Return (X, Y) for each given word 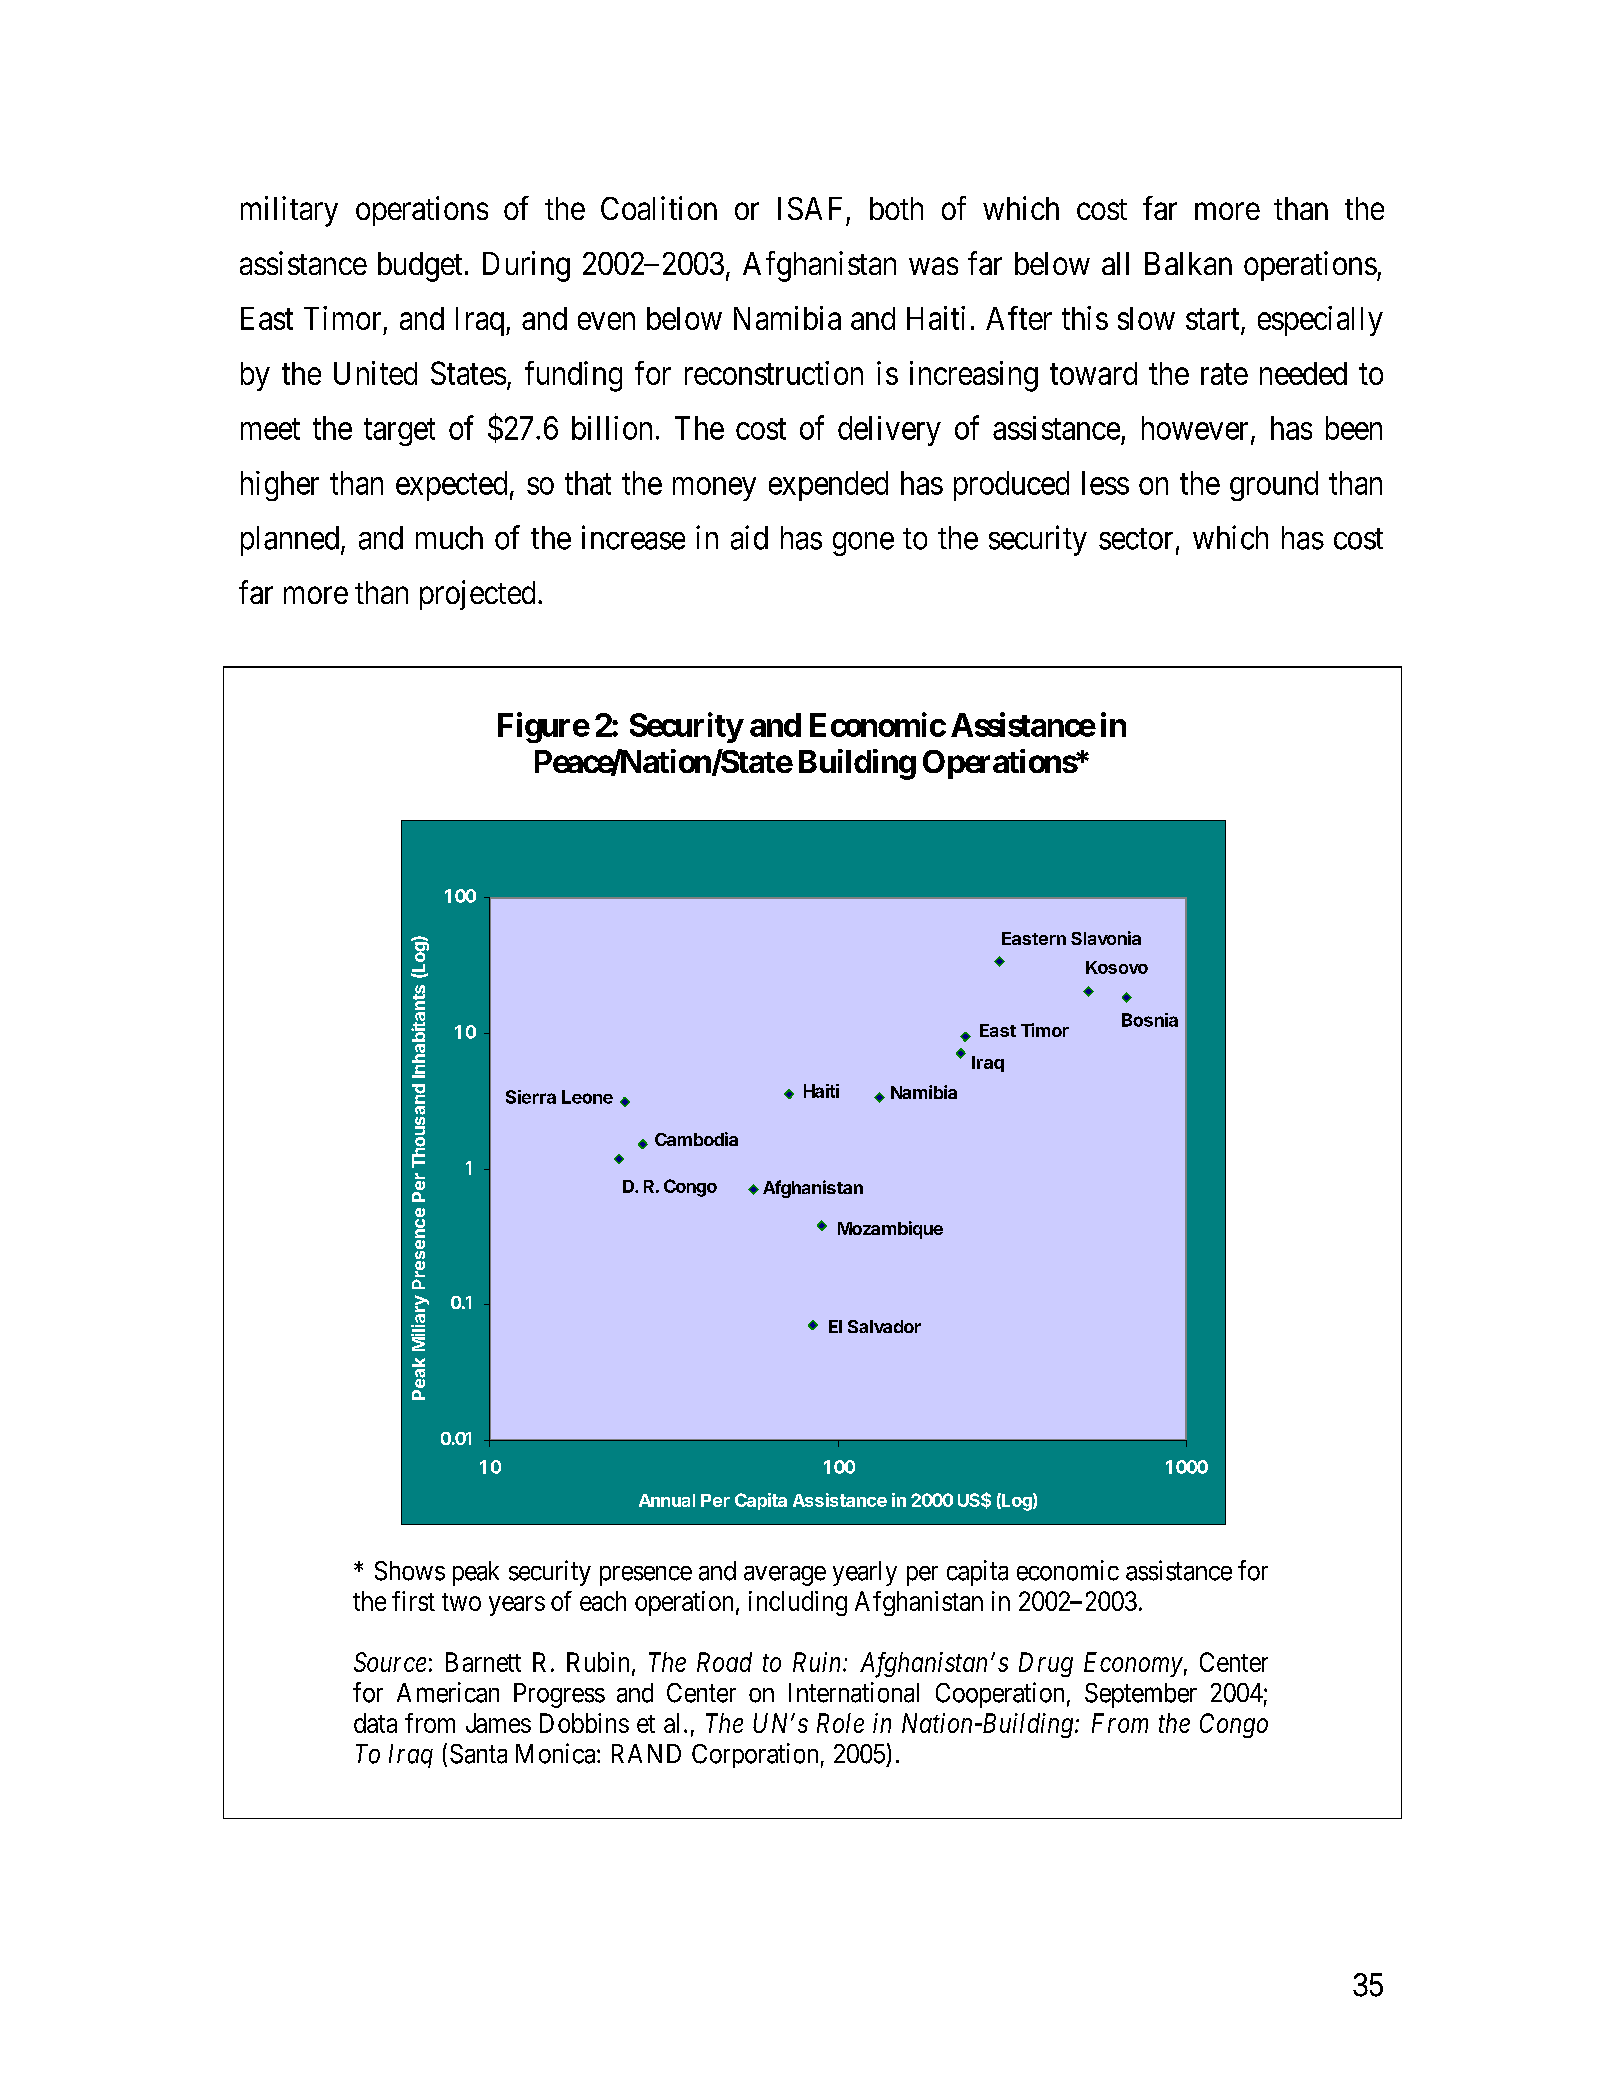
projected (477, 595)
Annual (667, 1500)
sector (1136, 539)
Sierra (531, 1097)
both (896, 208)
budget (420, 267)
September (1141, 1695)
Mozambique (890, 1230)
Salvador (884, 1326)
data (375, 1723)
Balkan (1188, 263)
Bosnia (1150, 1020)
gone (863, 544)
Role (840, 1723)
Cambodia (696, 1139)
